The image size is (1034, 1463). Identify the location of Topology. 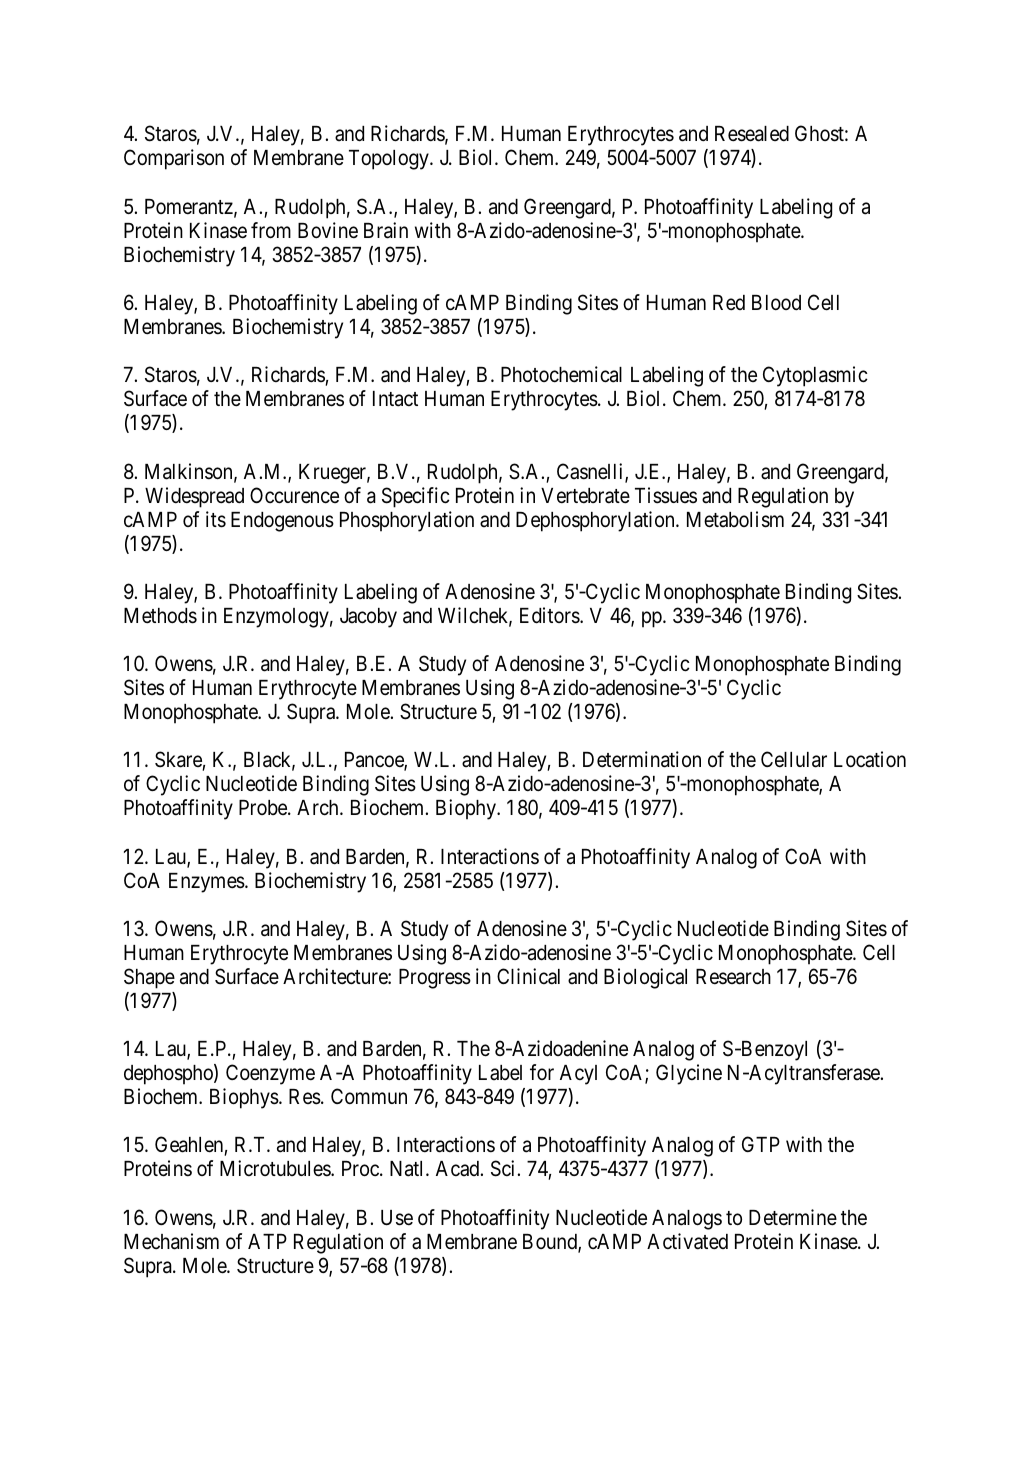
(390, 160).
